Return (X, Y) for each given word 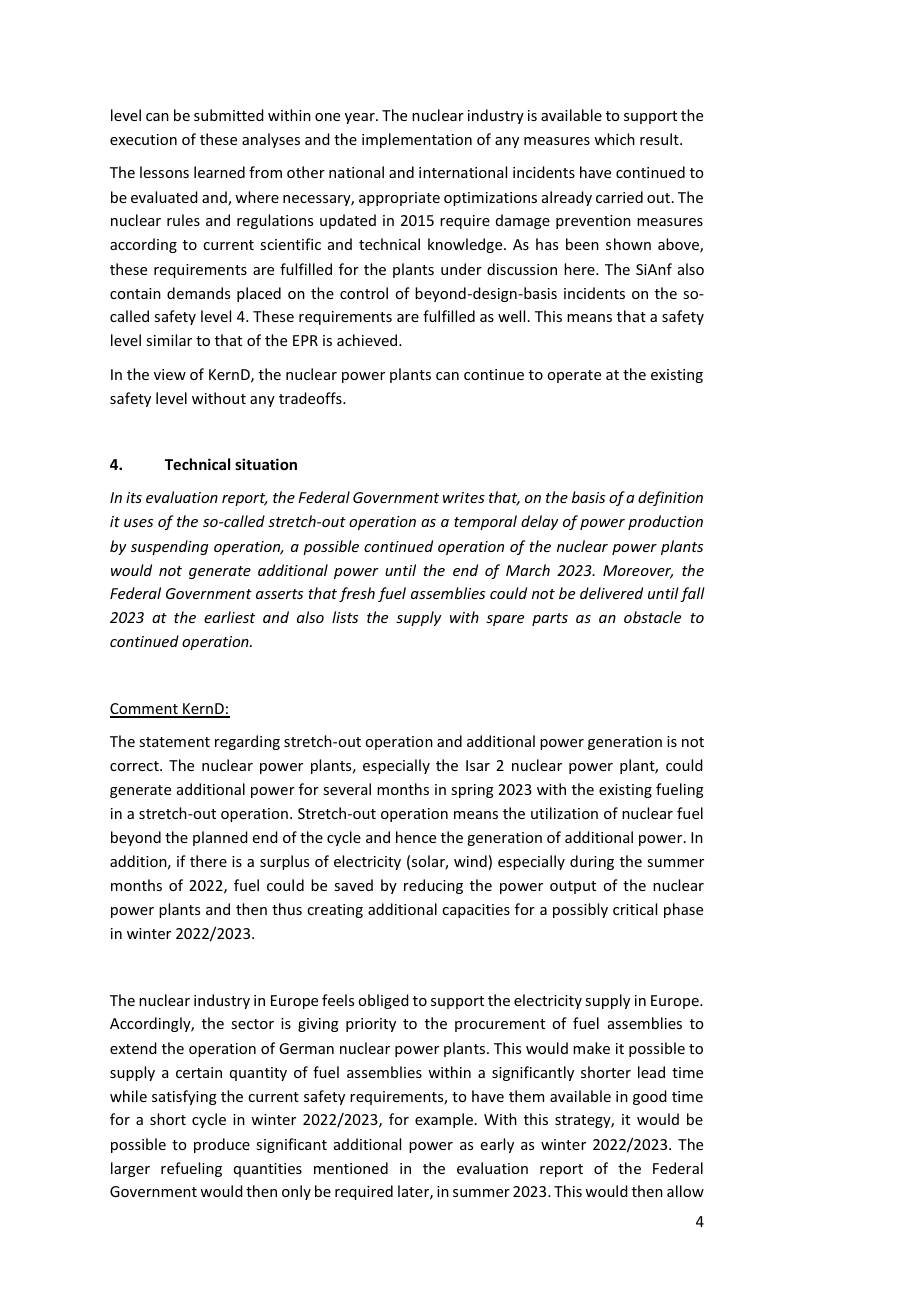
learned (219, 172)
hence (416, 837)
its (134, 497)
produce (222, 1145)
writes (464, 497)
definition (670, 498)
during (592, 862)
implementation (417, 140)
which (614, 139)
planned (220, 838)
